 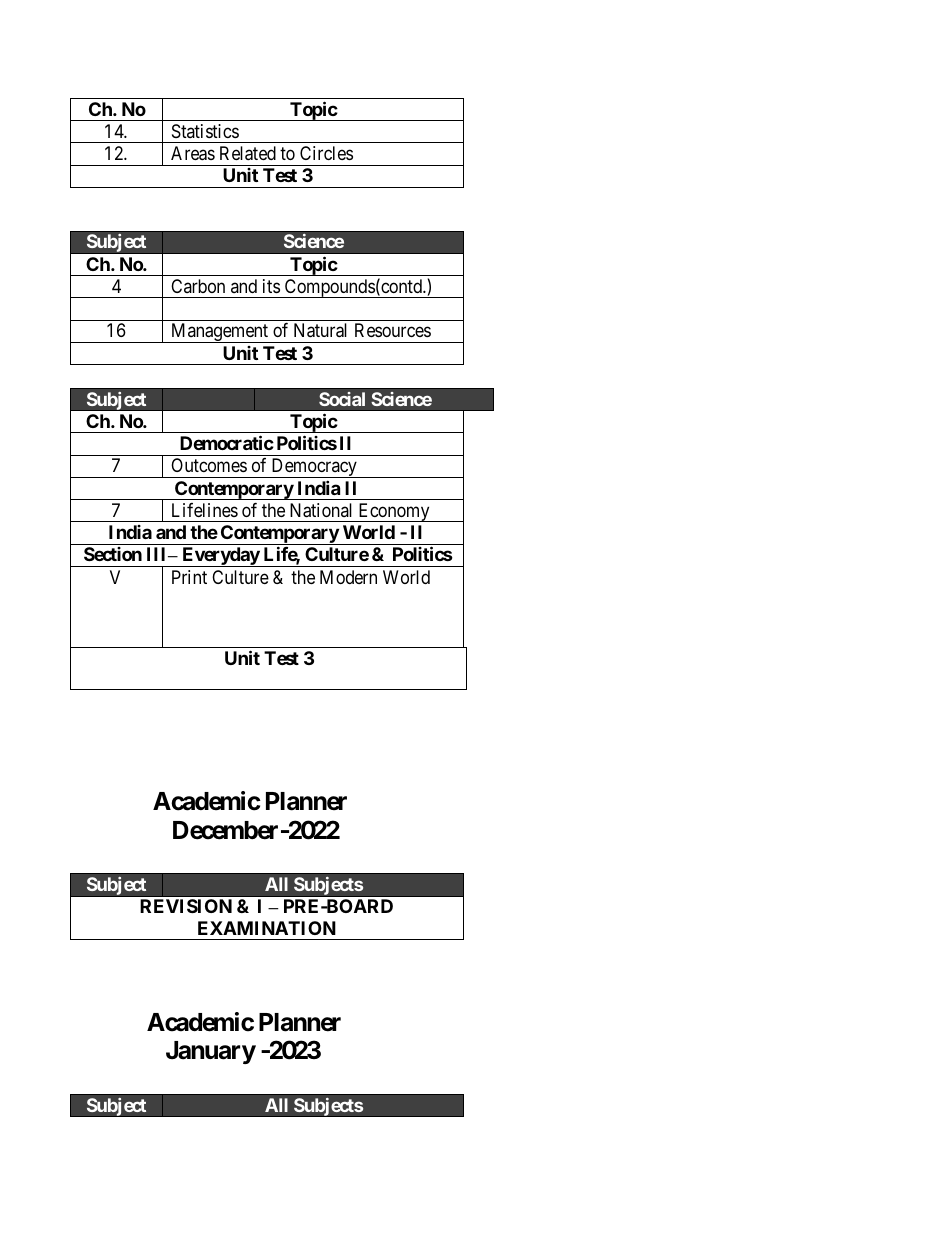 I want to click on Circles, so click(x=326, y=153).
